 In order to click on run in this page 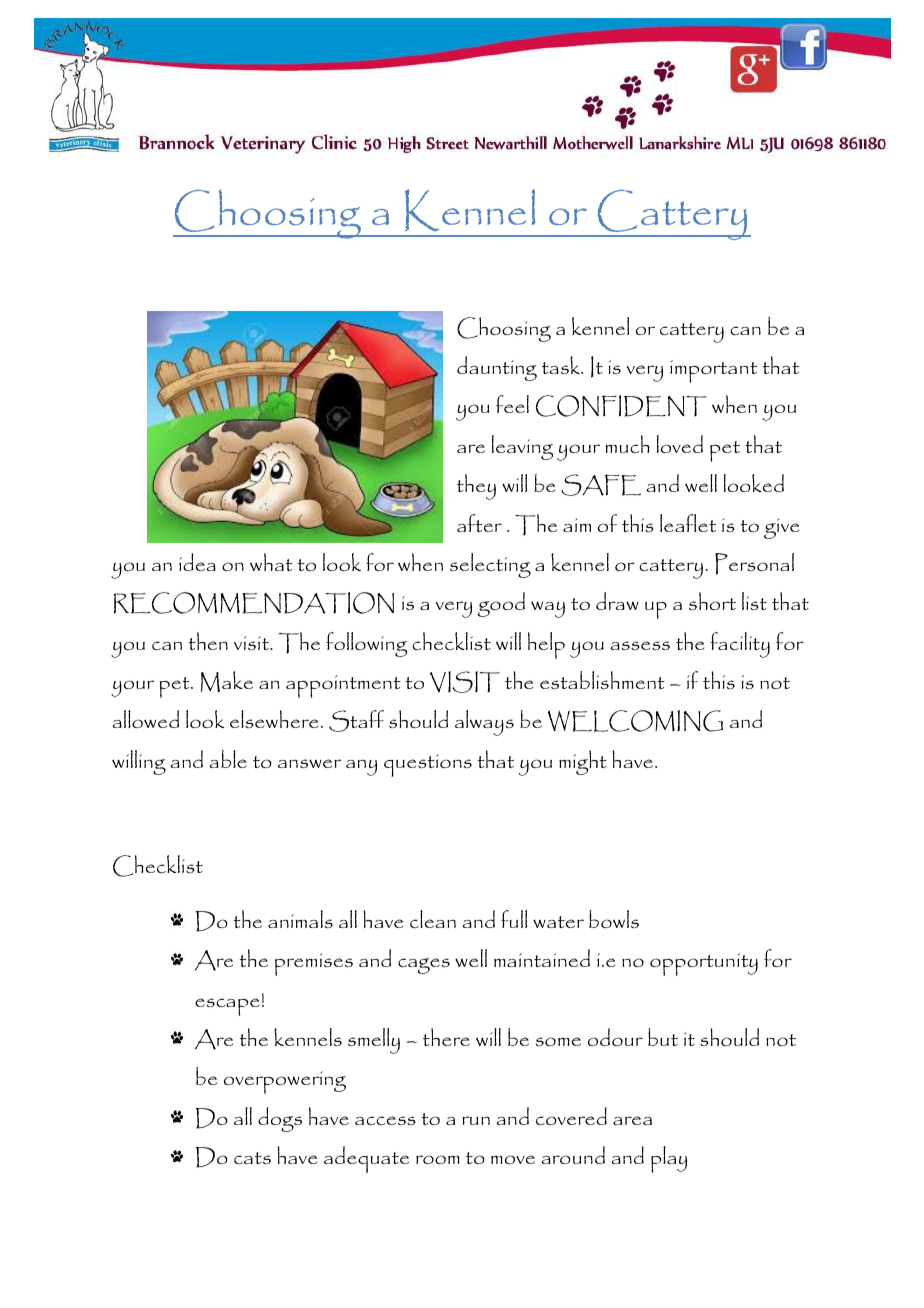, I will do `click(476, 1120)`.
